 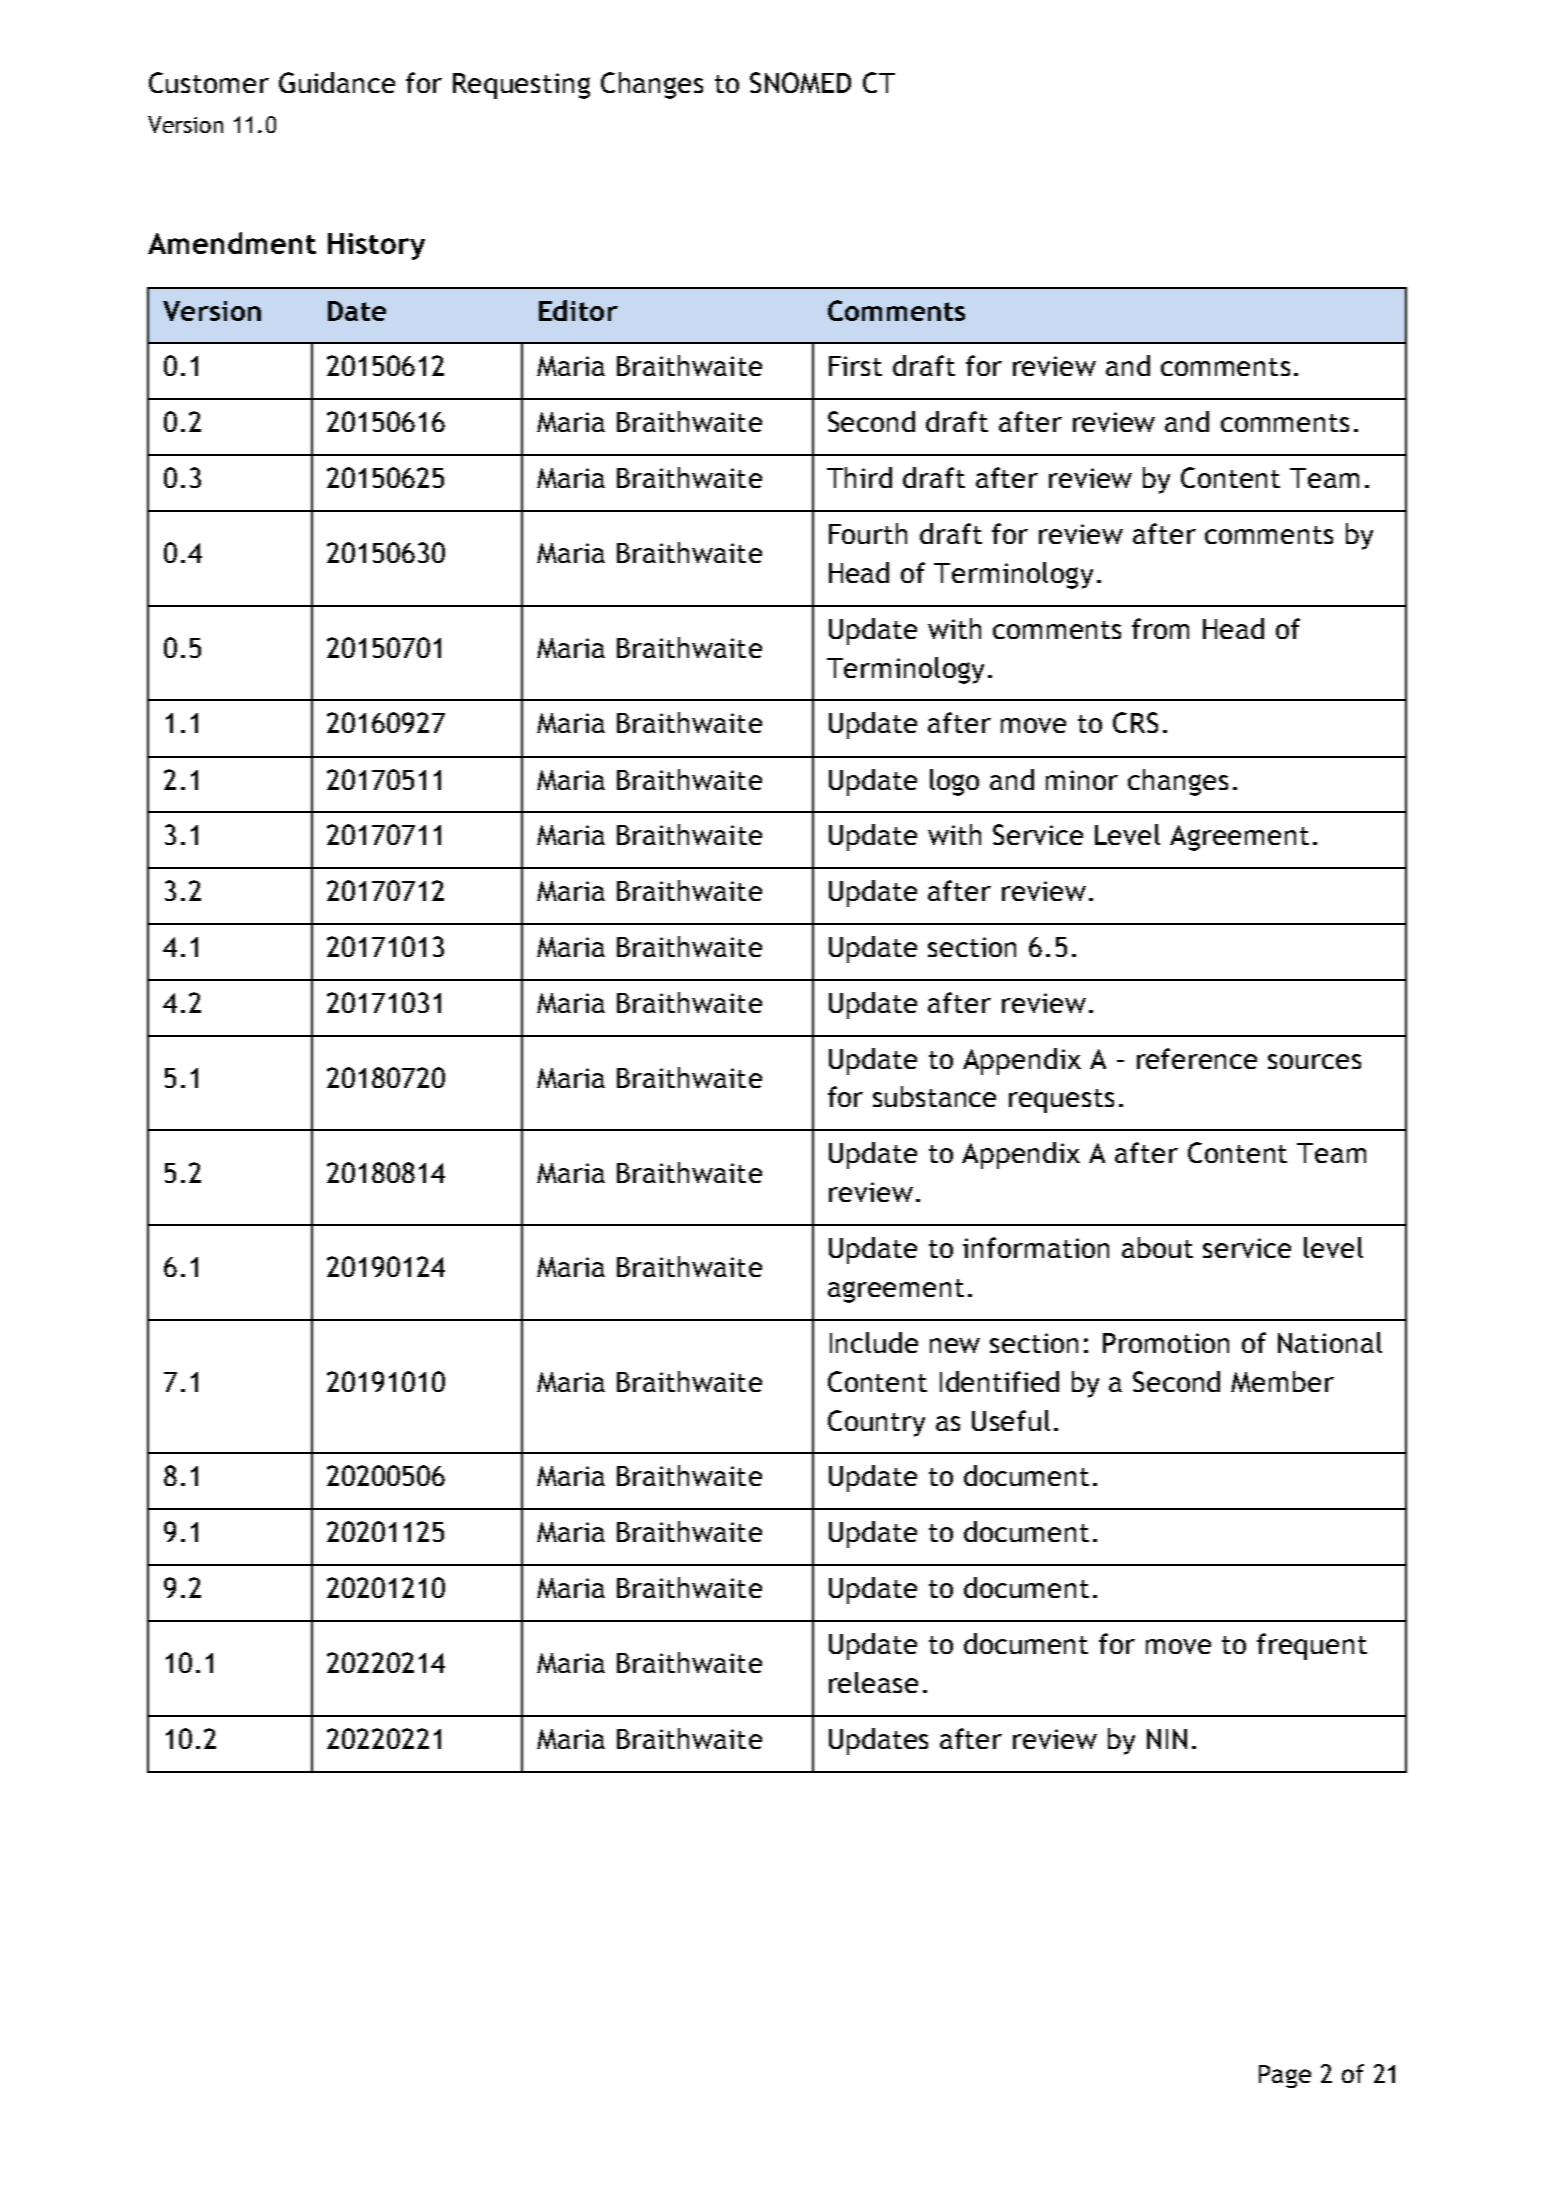 I want to click on logo, so click(x=954, y=782).
